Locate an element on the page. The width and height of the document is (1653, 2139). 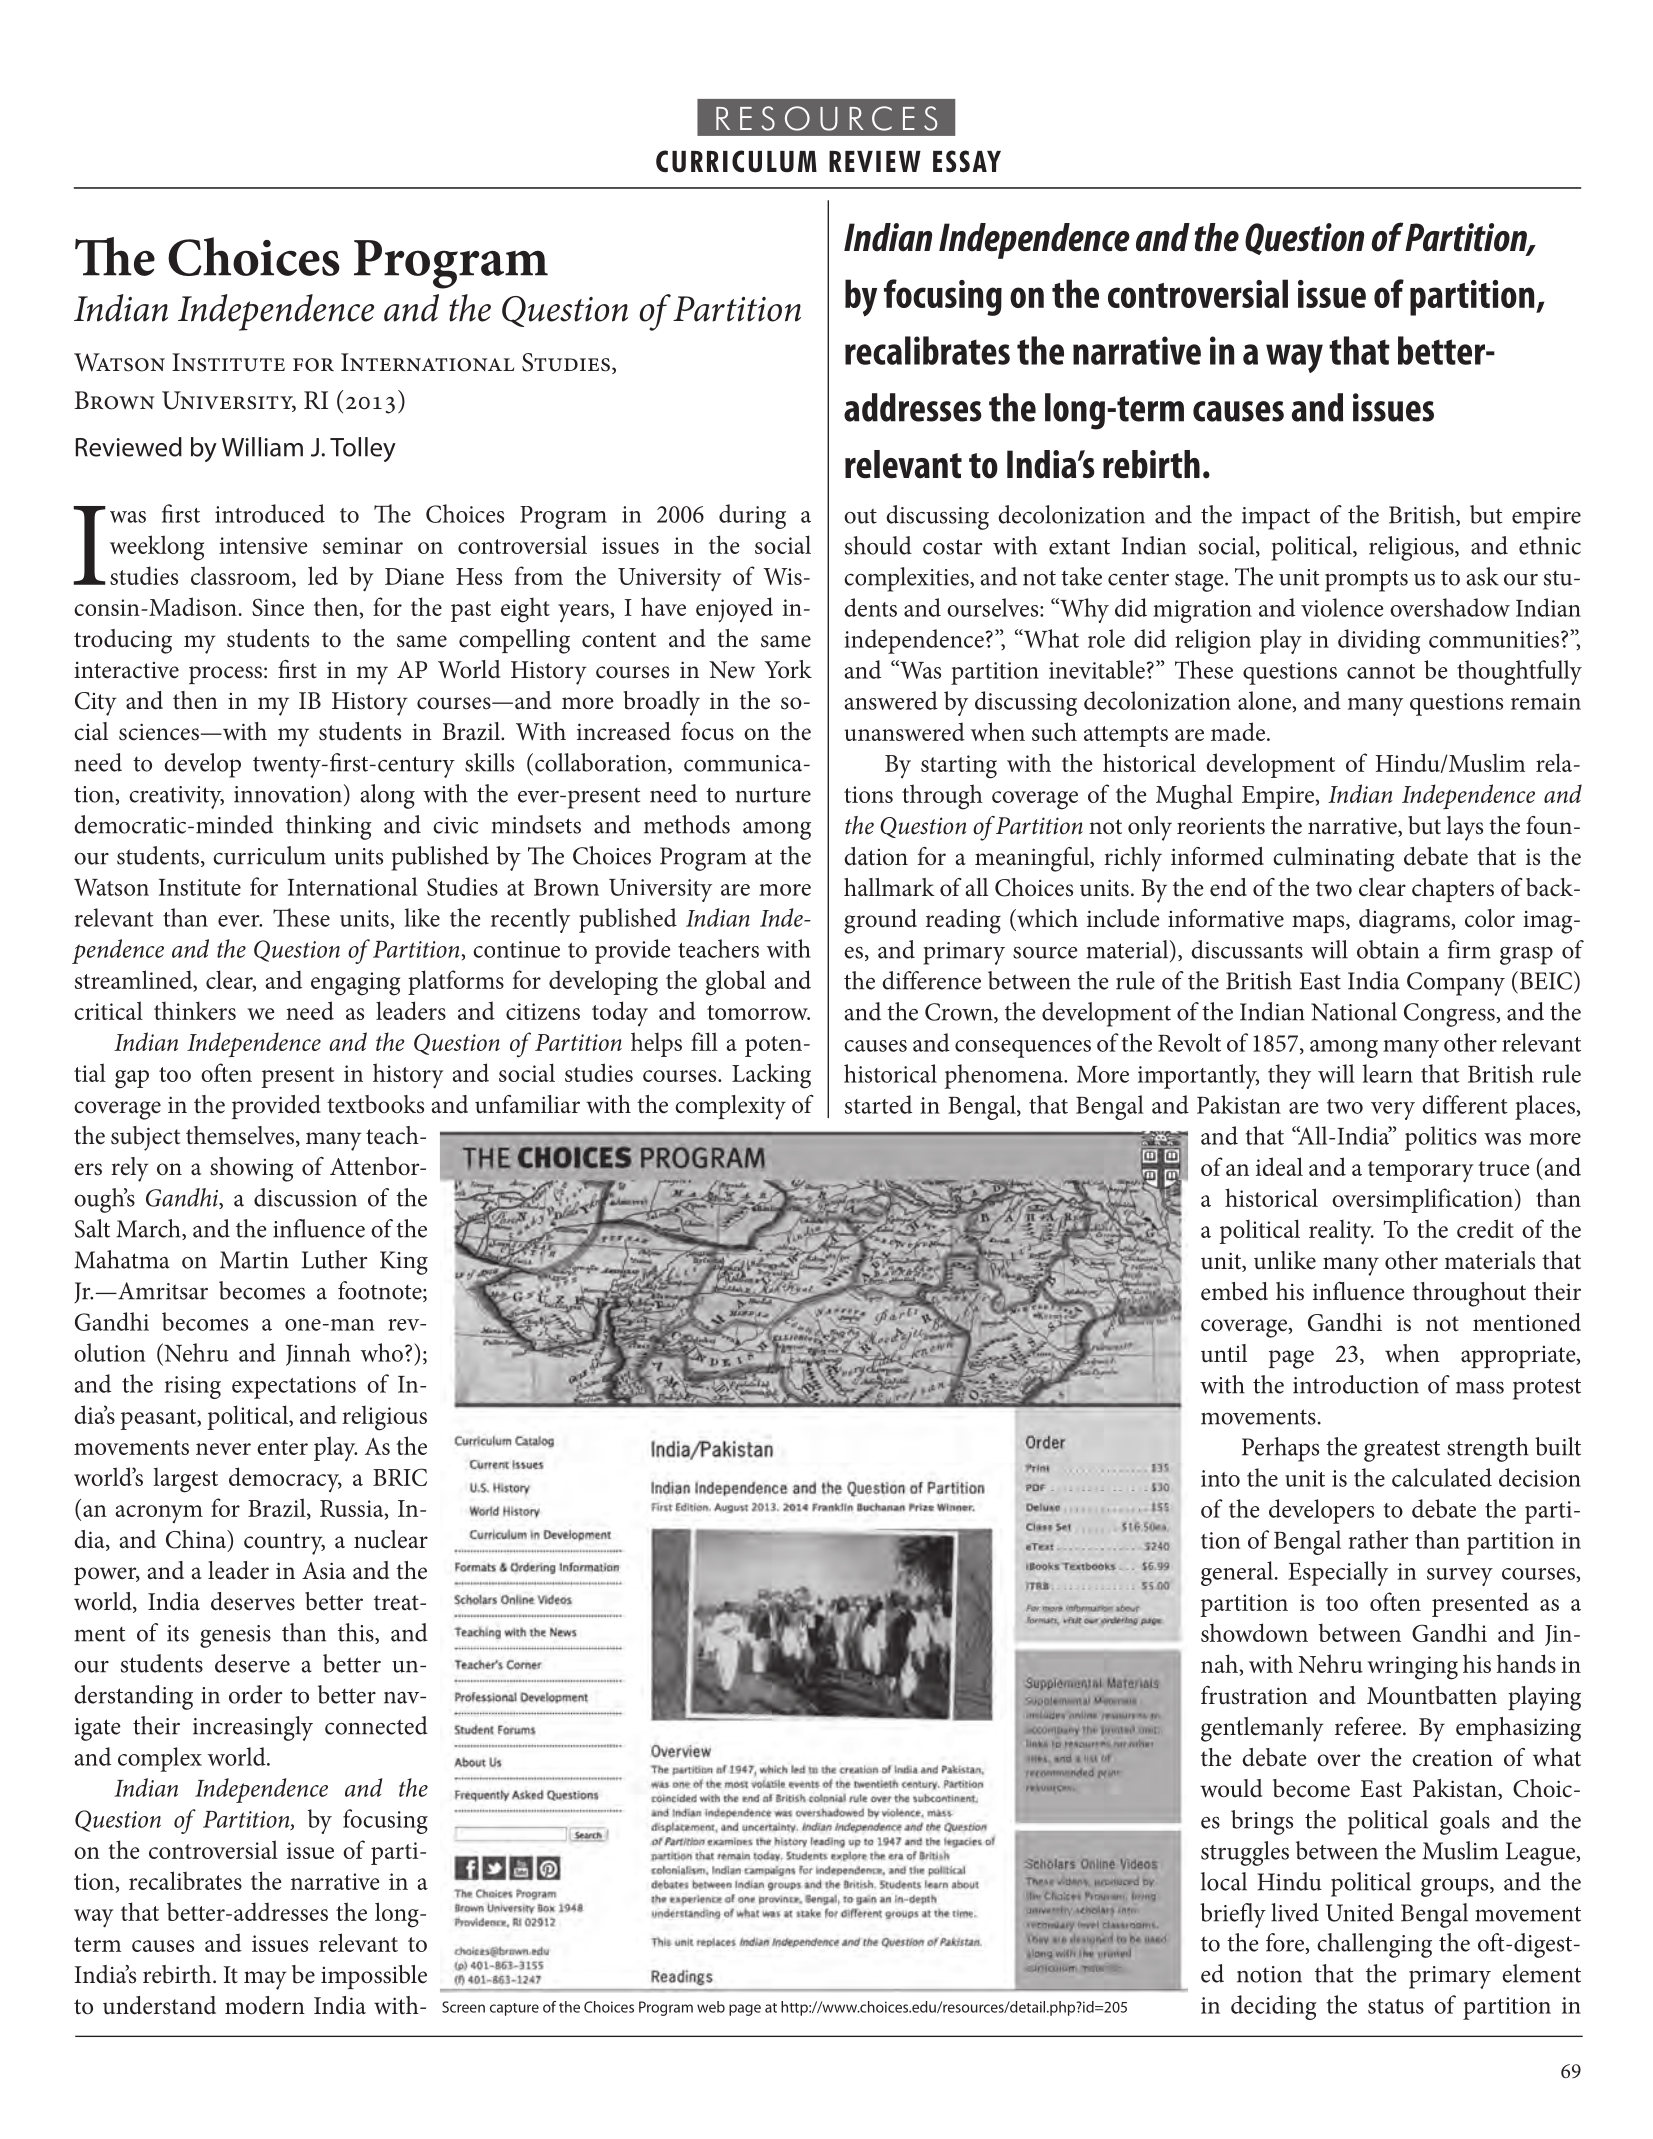
Tolley is located at coordinates (363, 449).
